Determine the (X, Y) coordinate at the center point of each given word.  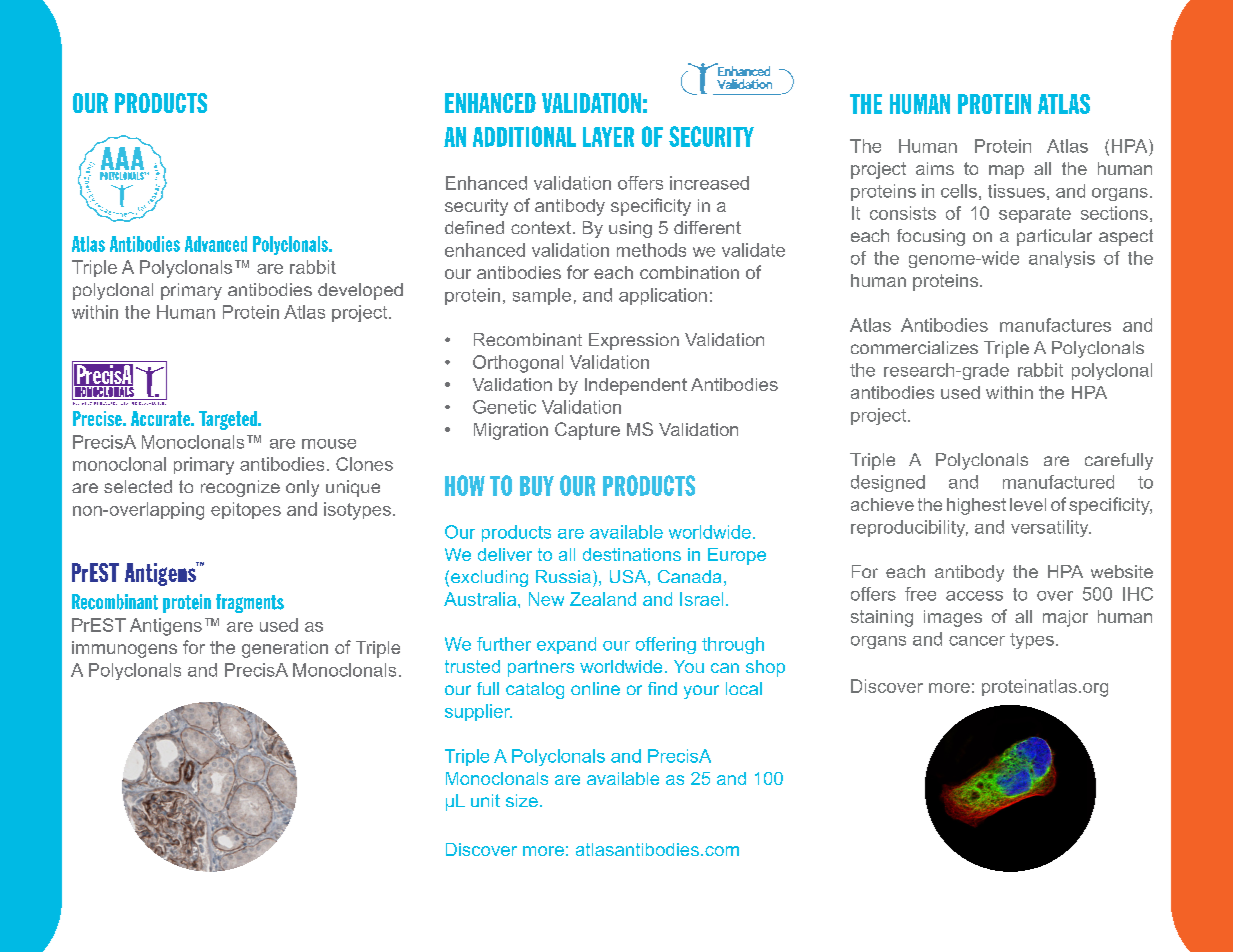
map (1006, 172)
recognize (240, 488)
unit (485, 800)
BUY (537, 486)
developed (360, 291)
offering (666, 645)
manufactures (1055, 325)
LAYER (608, 137)
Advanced (216, 244)
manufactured (1058, 482)
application (663, 296)
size (522, 800)
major (1065, 618)
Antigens (166, 627)
